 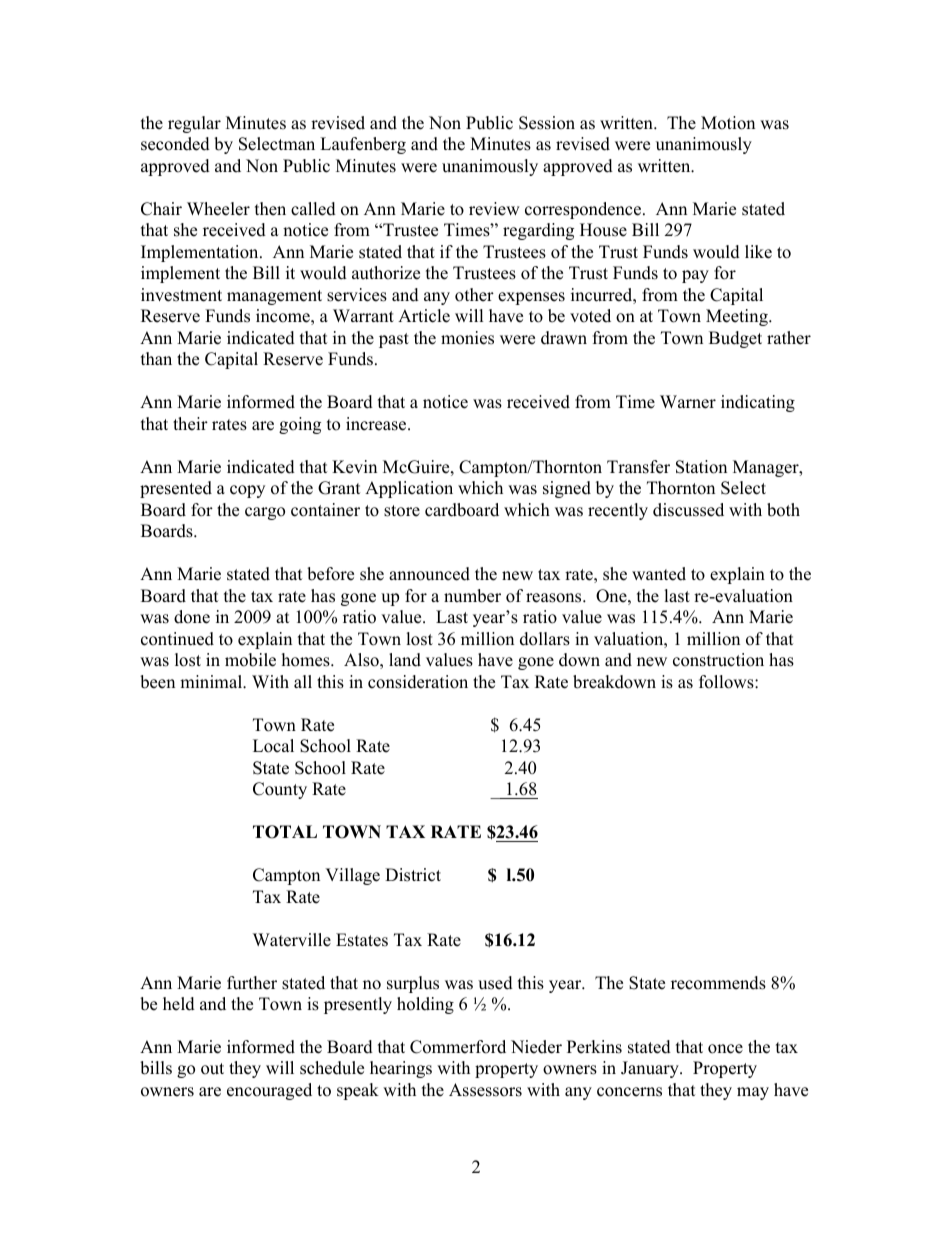 What do you see at coordinates (413, 875) in the screenshot?
I see `District` at bounding box center [413, 875].
